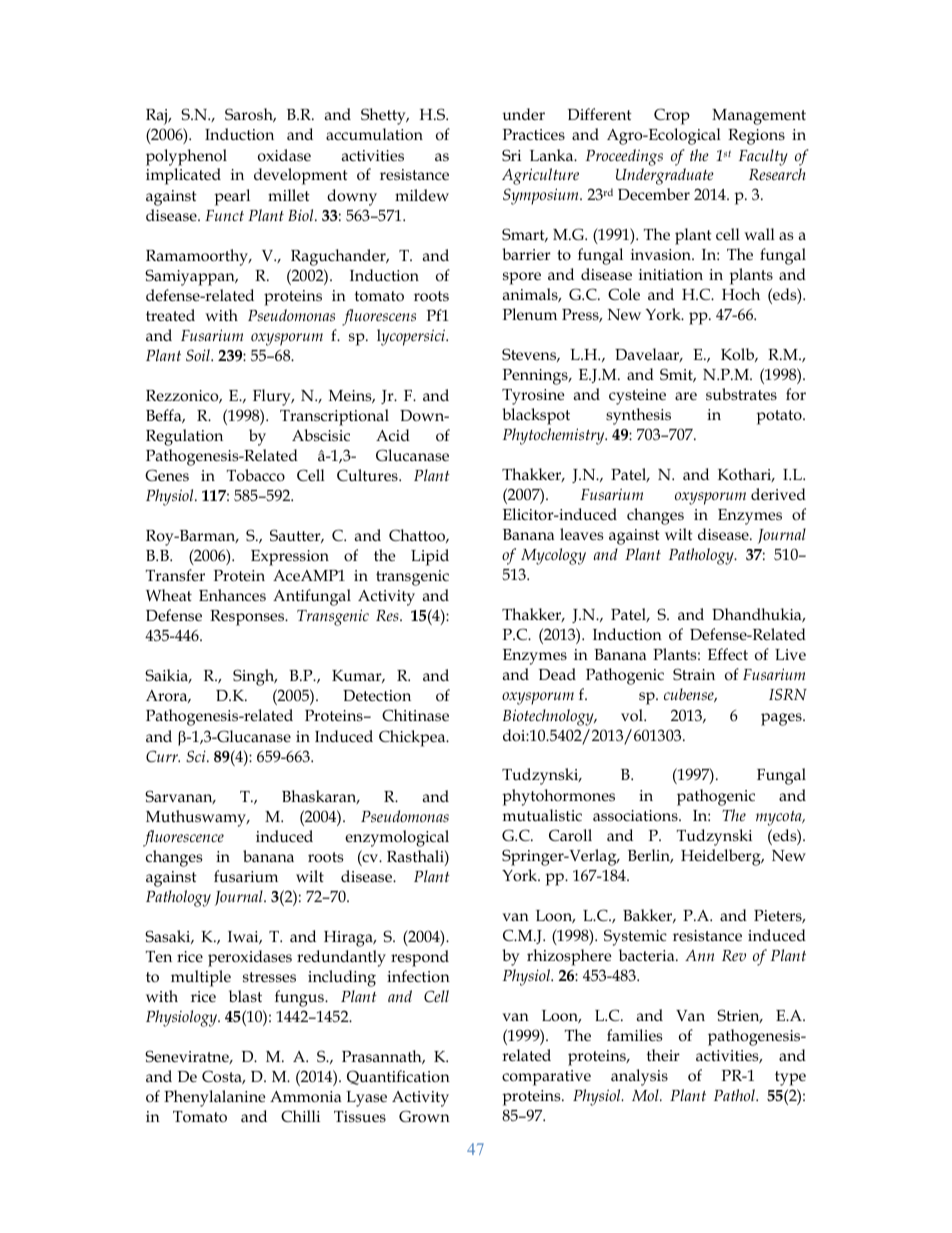  What do you see at coordinates (782, 719) in the page?
I see `pages` at bounding box center [782, 719].
